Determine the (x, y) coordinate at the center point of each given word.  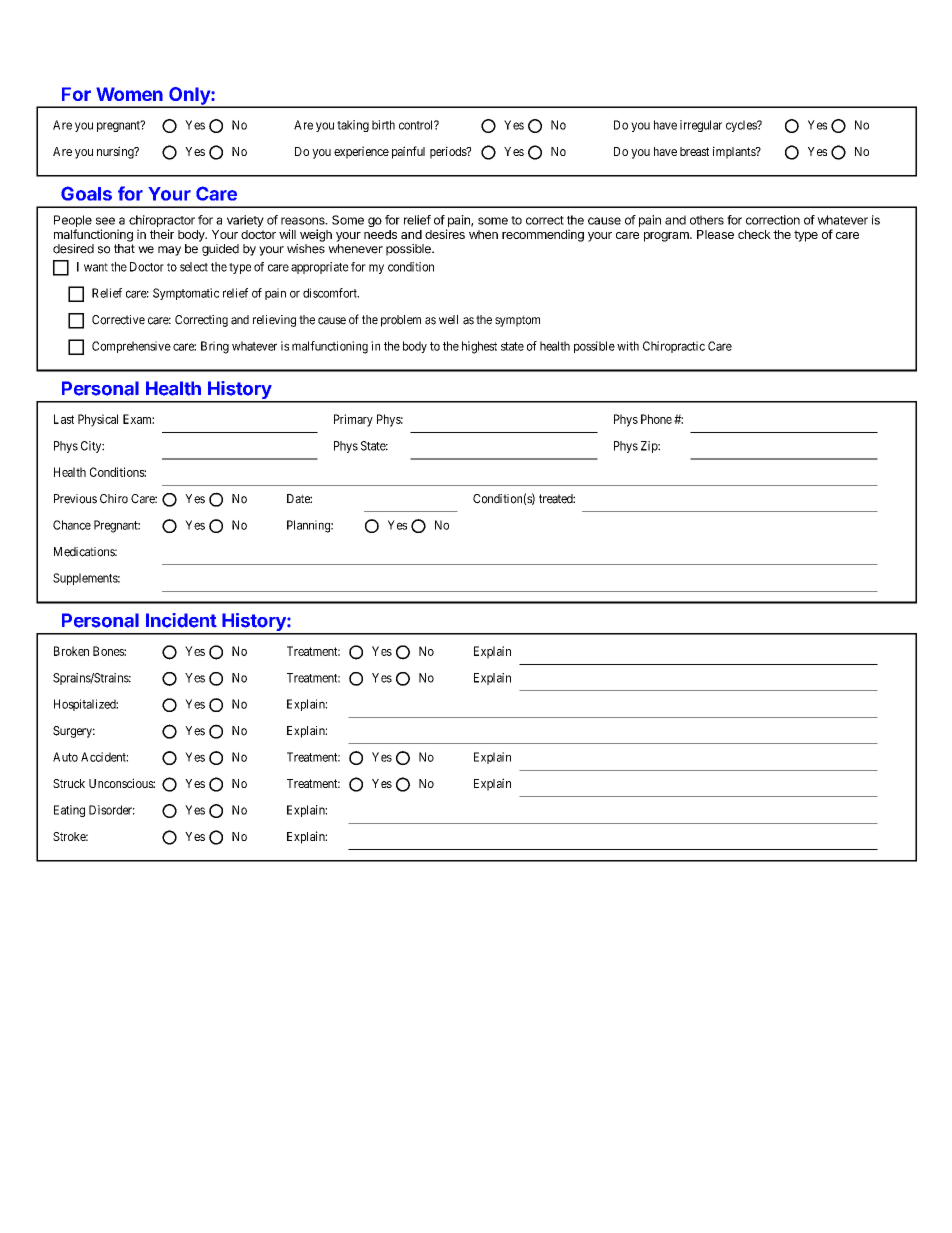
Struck (69, 783)
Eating (69, 811)
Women (129, 94)
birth (383, 125)
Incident (181, 620)
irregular (701, 126)
